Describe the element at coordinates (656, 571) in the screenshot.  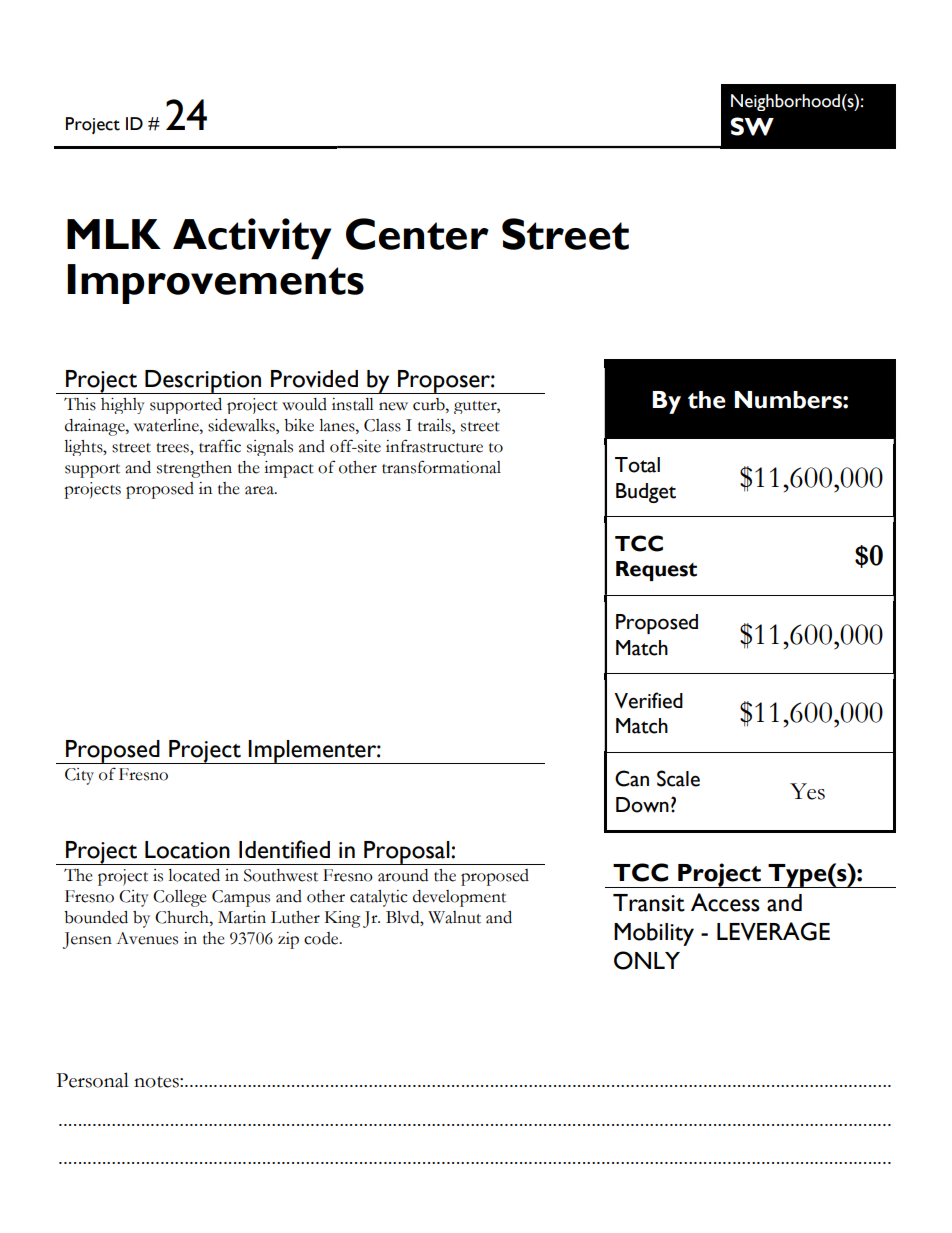
I see `Request` at that location.
